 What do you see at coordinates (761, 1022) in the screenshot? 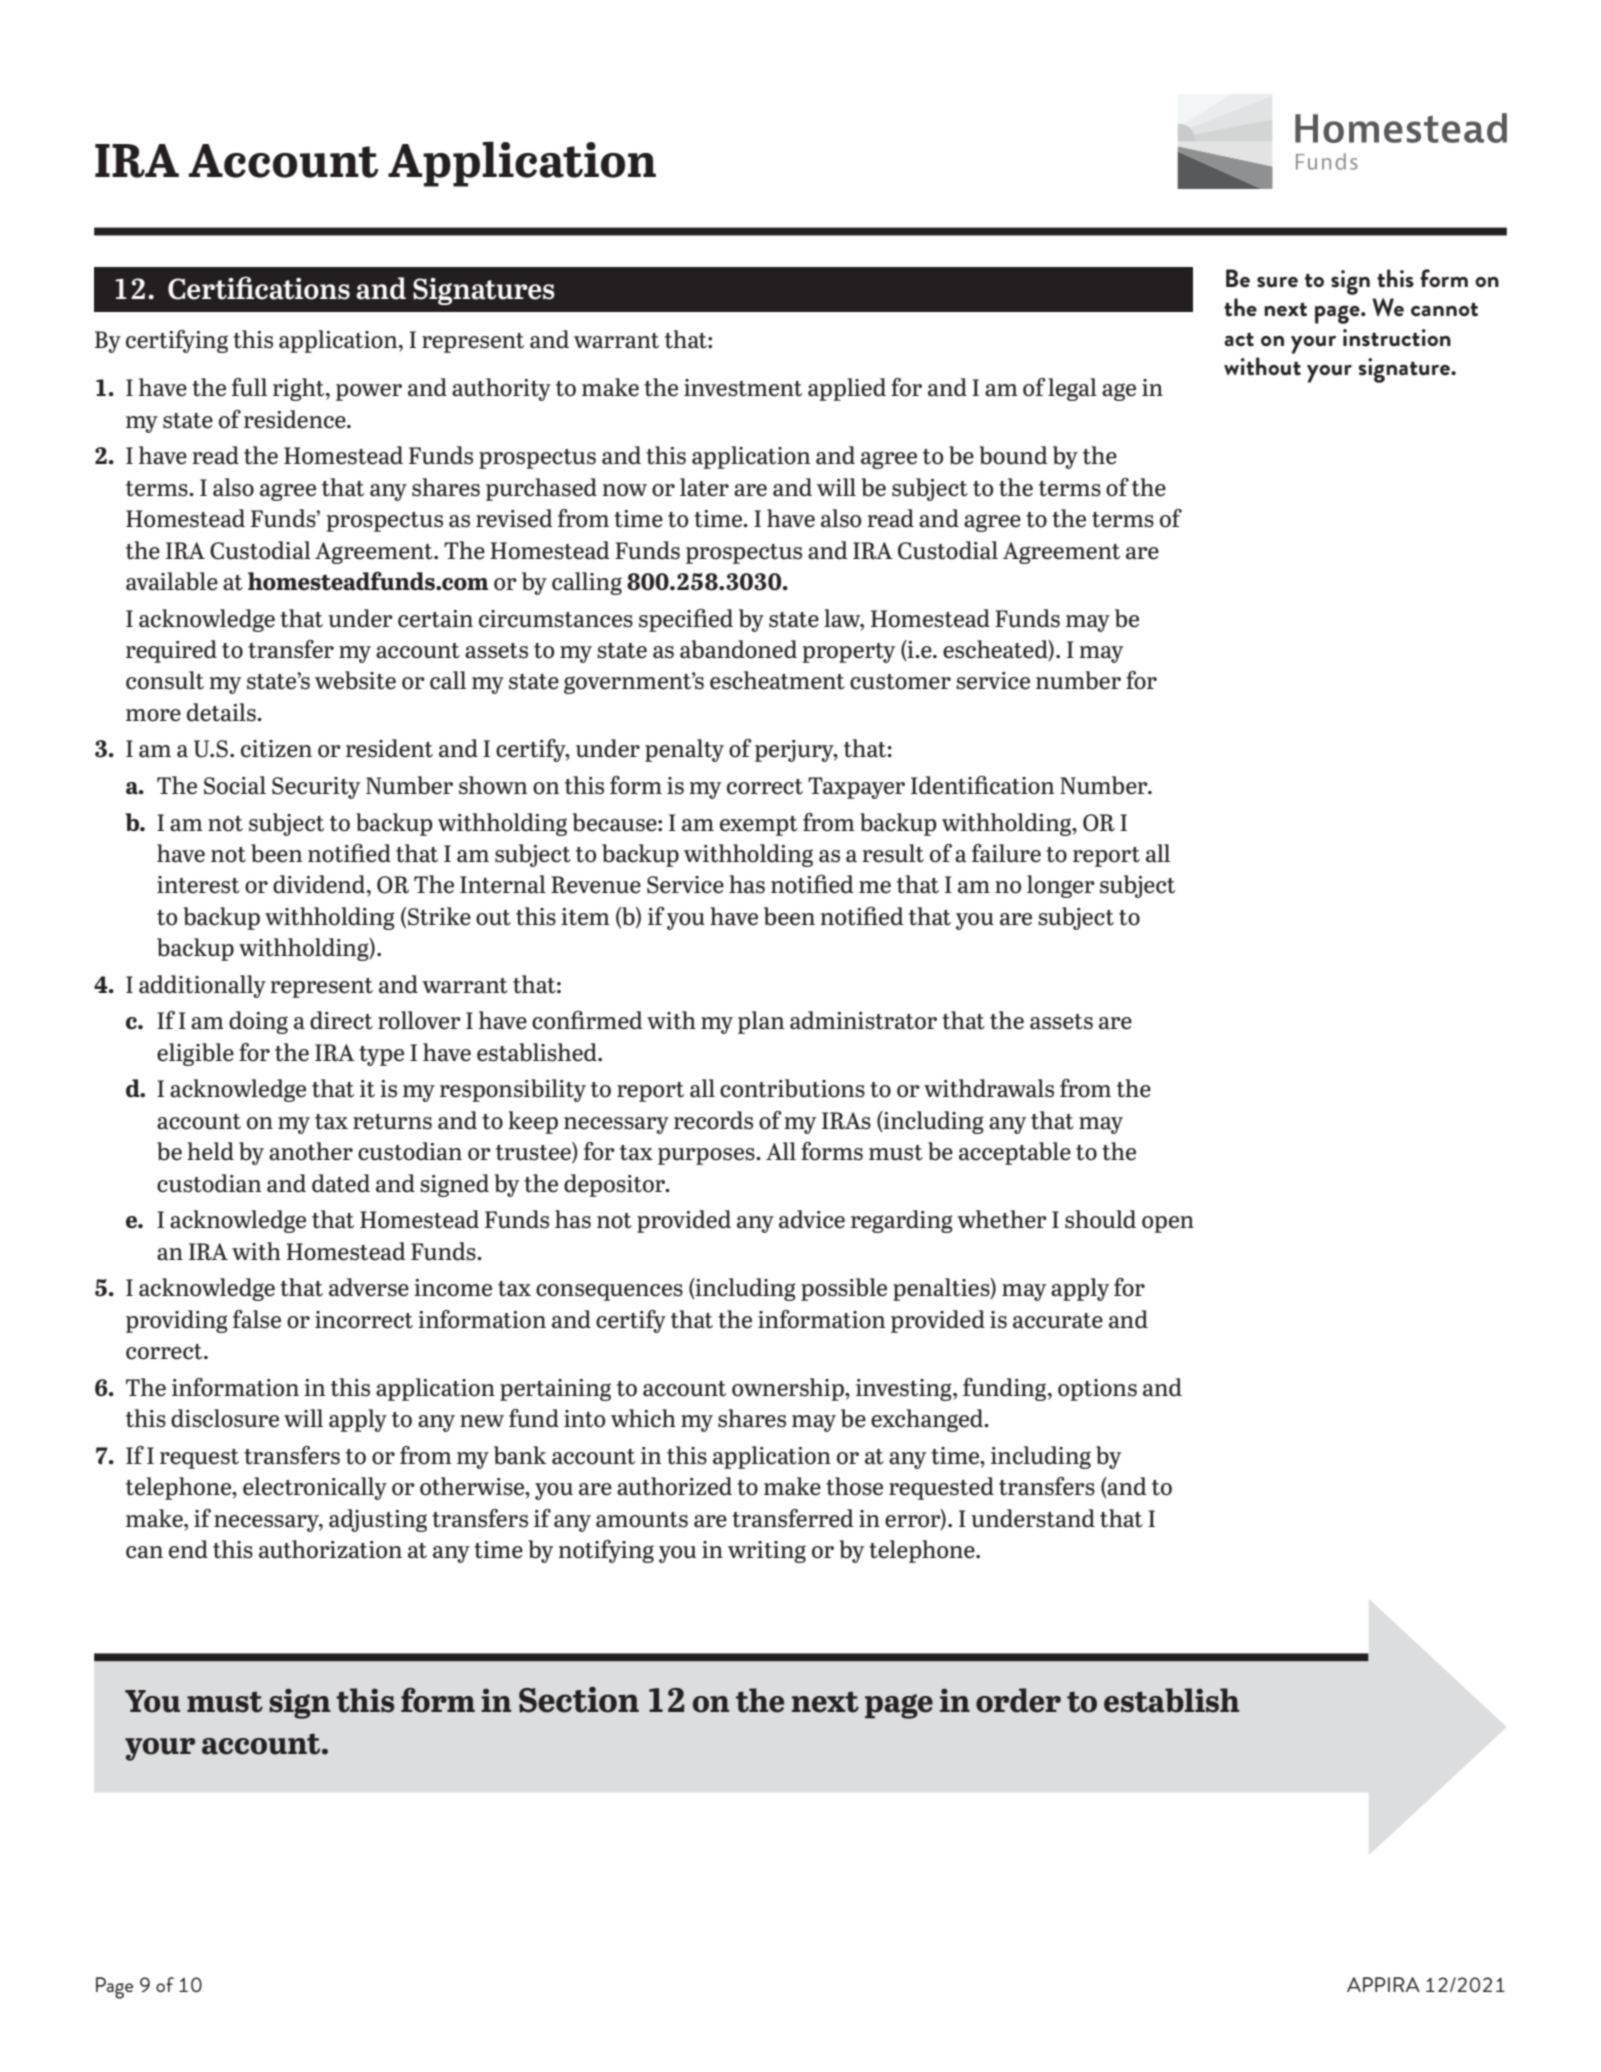
I see `plan` at bounding box center [761, 1022].
